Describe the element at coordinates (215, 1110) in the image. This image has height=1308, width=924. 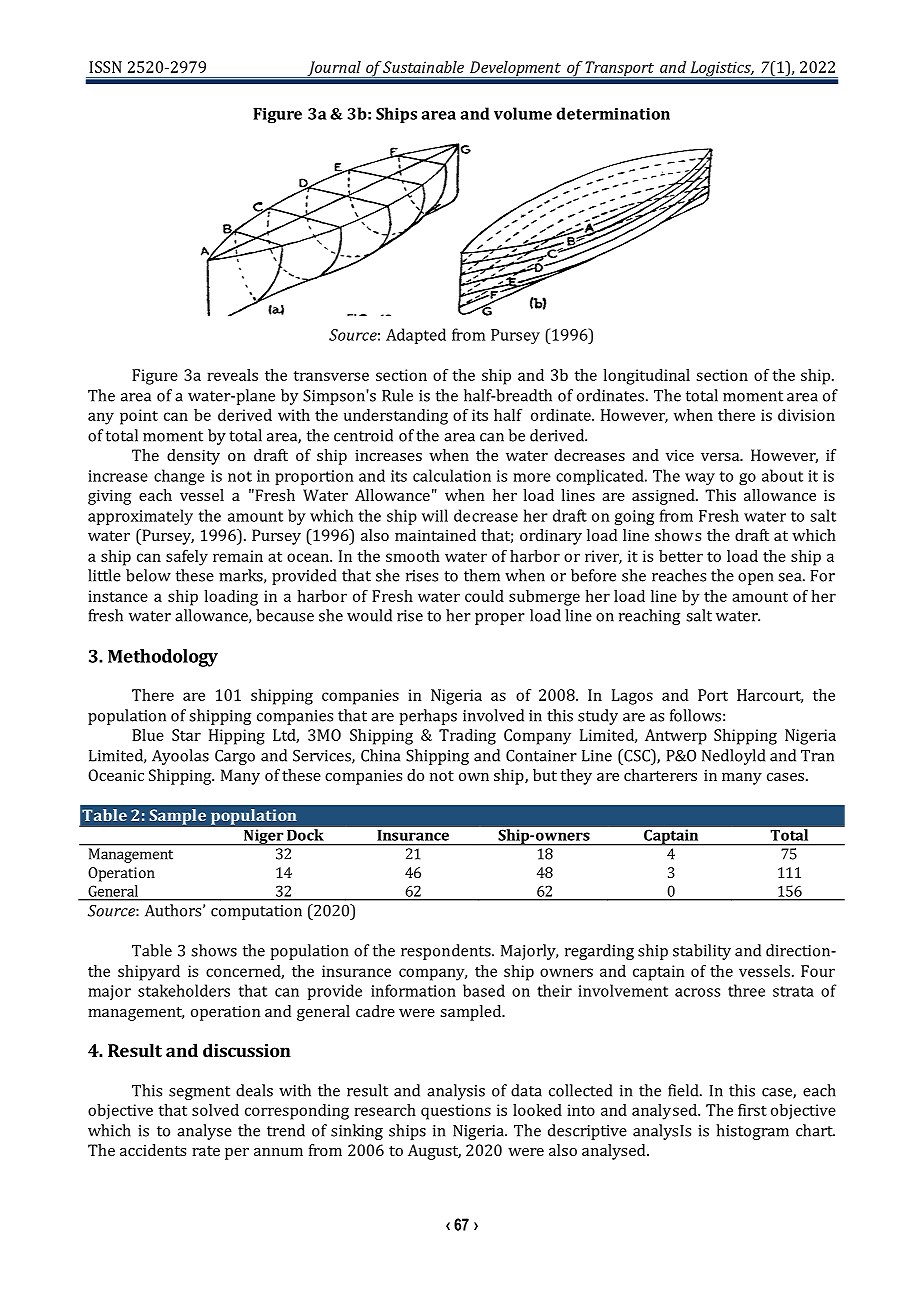
I see `solved` at that location.
